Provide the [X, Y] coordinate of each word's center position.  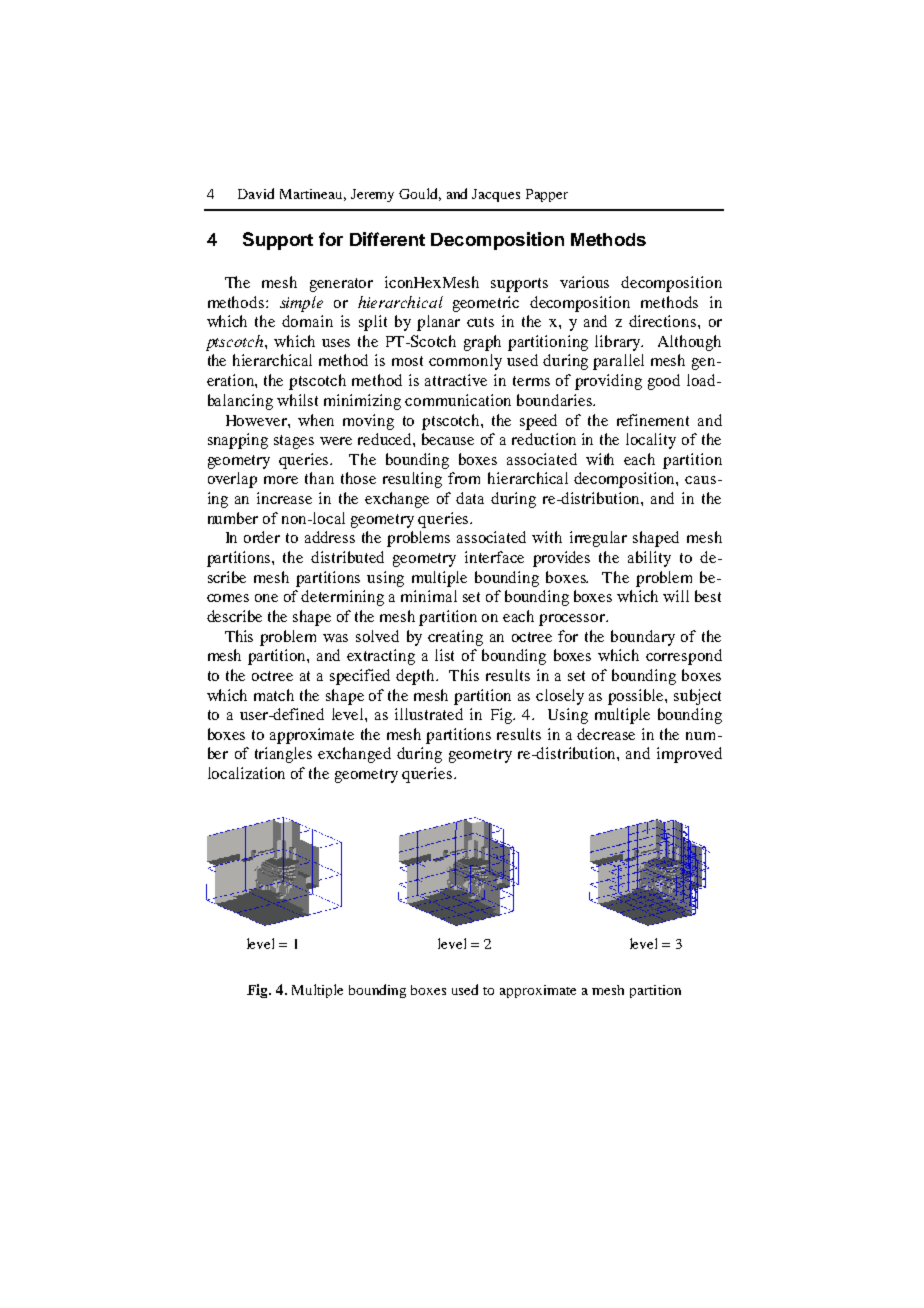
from [464, 478]
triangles [283, 755]
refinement [653, 420]
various [584, 282]
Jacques [496, 195]
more [281, 480]
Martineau [313, 195]
